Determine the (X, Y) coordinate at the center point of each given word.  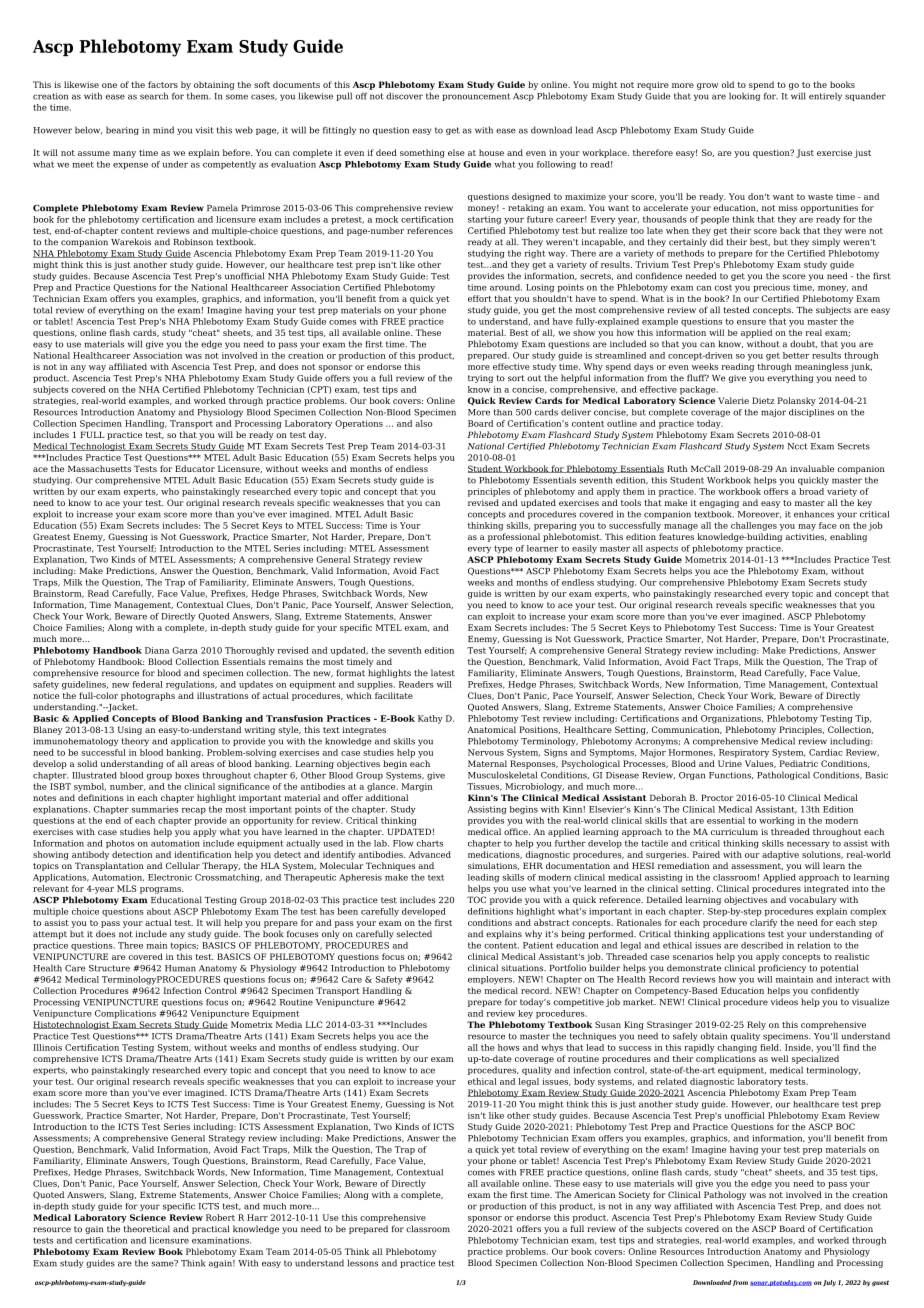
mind (163, 130)
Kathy (430, 719)
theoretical (147, 1229)
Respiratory (744, 753)
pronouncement (476, 97)
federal (147, 684)
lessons (363, 1263)
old (728, 84)
